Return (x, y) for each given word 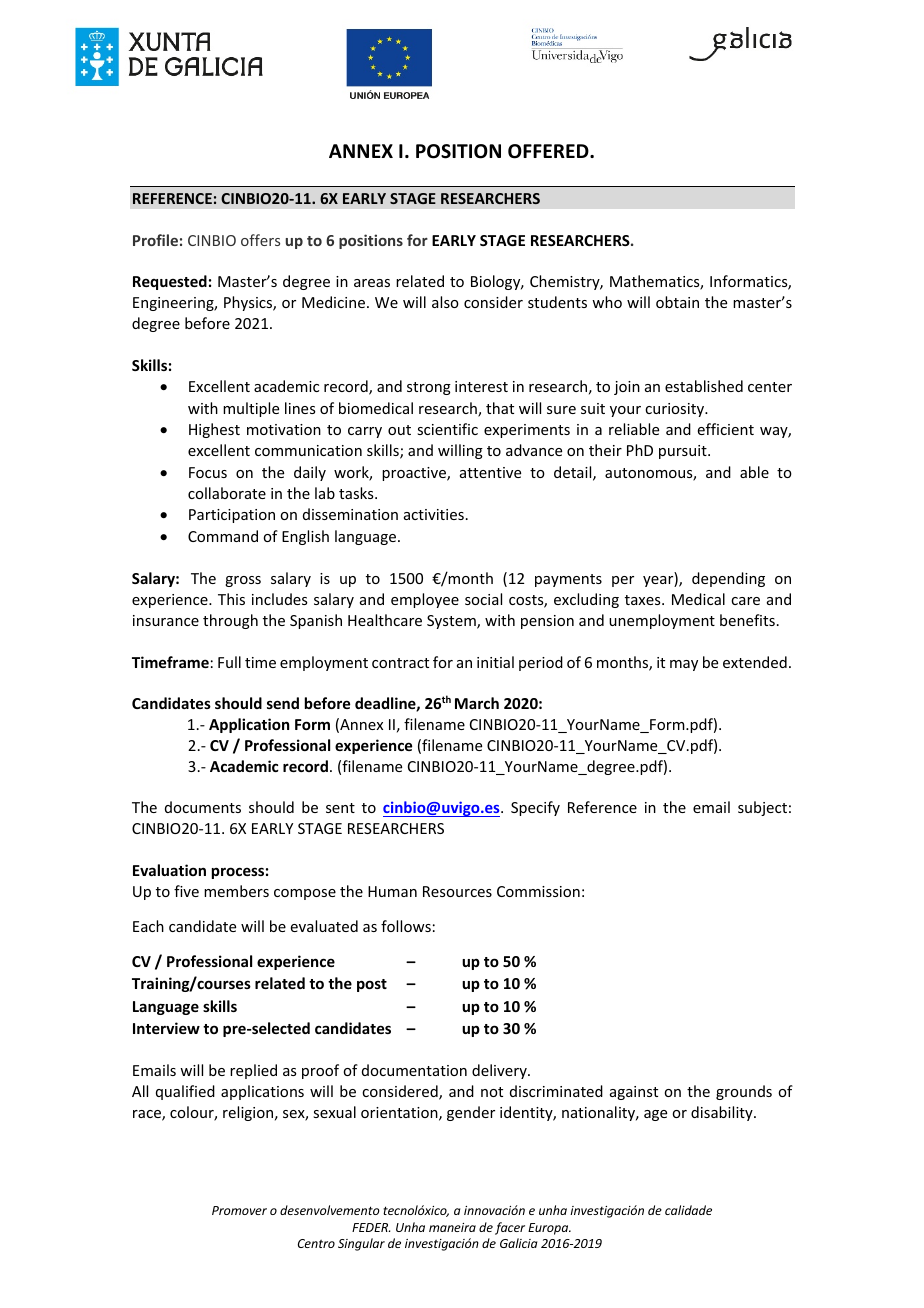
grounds (744, 1092)
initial (495, 662)
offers (260, 240)
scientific (447, 429)
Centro (316, 1243)
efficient (726, 429)
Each (148, 926)
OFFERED (549, 151)
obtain (677, 302)
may (684, 665)
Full (229, 662)
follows (406, 926)
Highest (214, 430)
